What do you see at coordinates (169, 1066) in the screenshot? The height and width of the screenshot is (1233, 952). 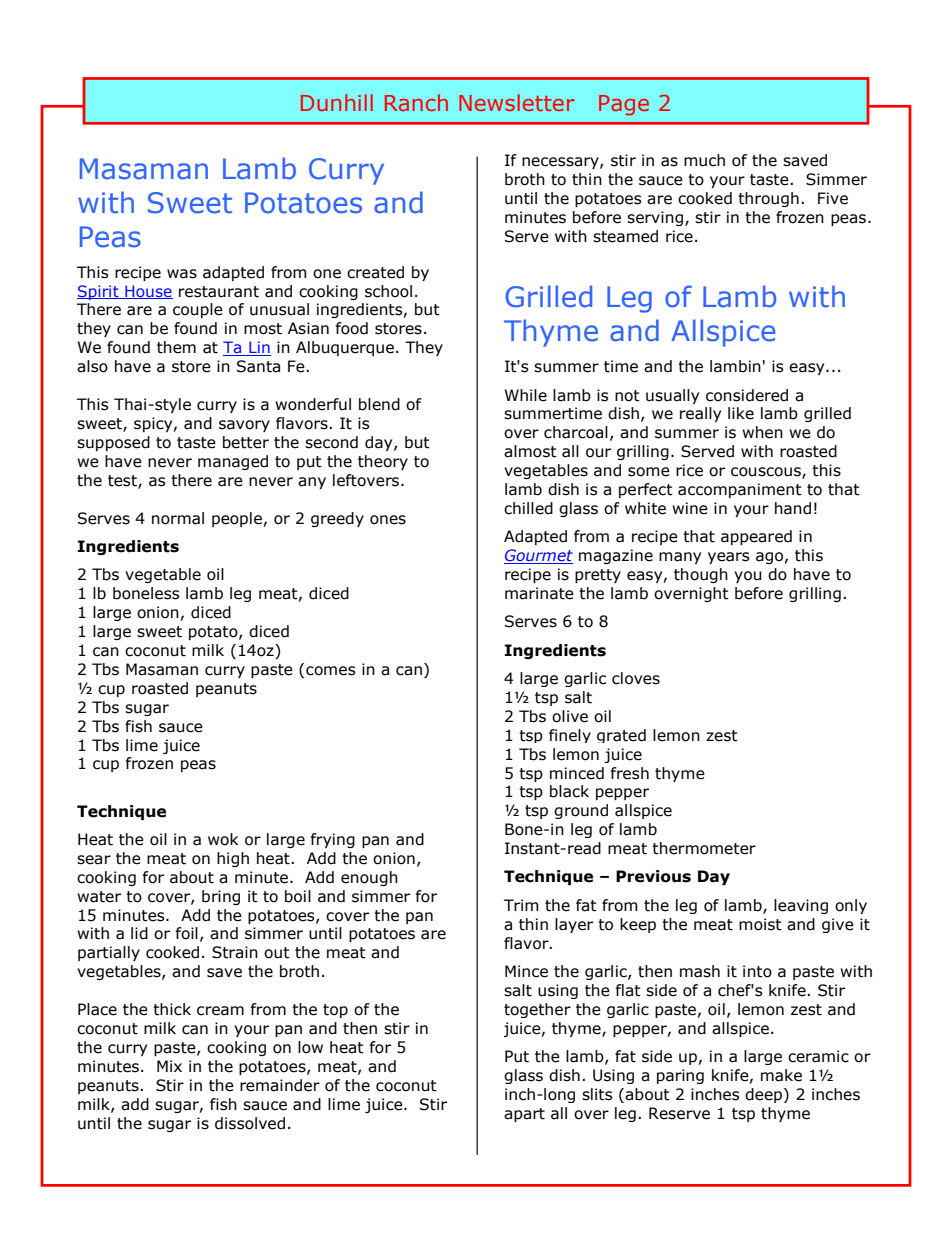 I see `Mix` at bounding box center [169, 1066].
